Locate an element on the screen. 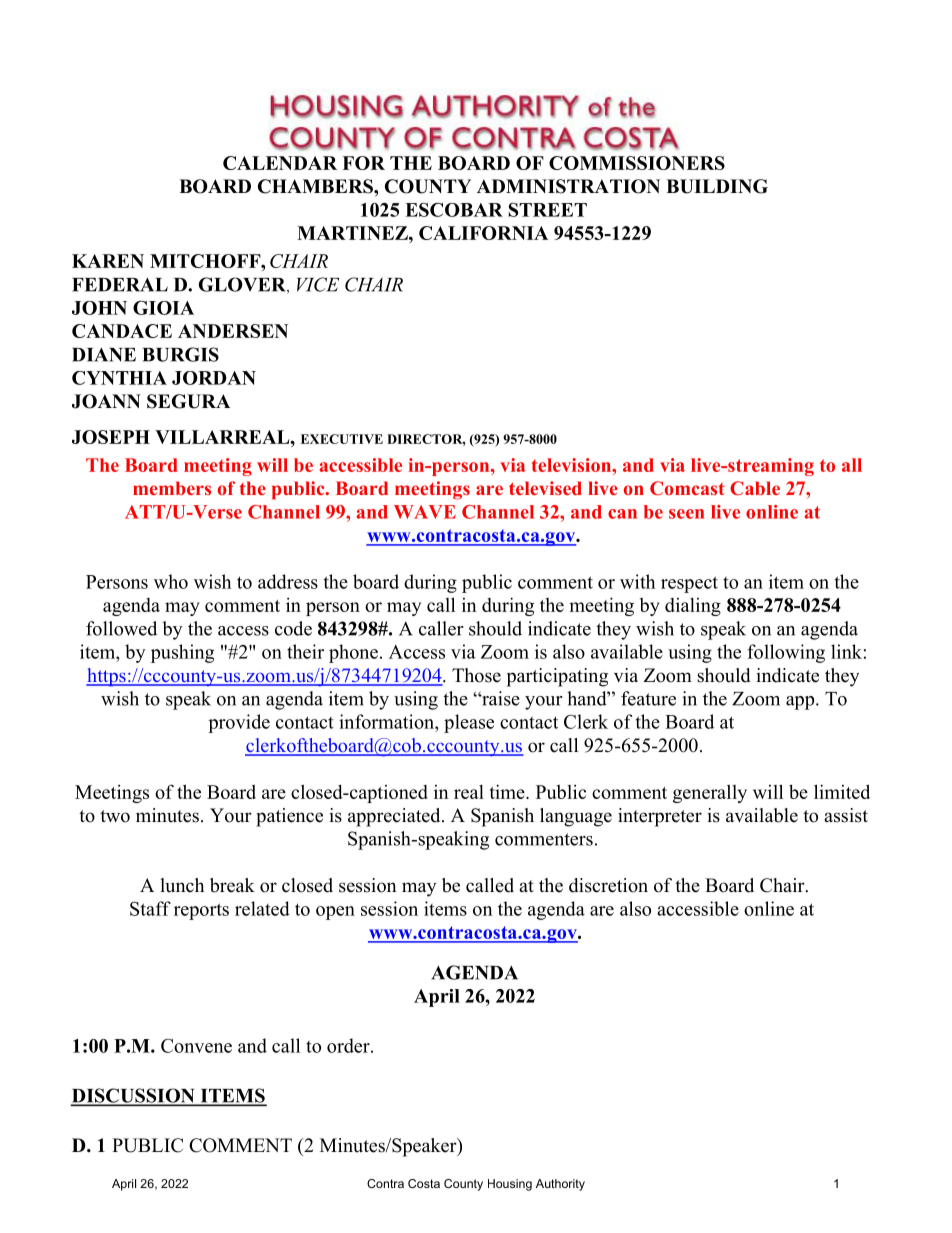  Cable is located at coordinates (755, 488).
